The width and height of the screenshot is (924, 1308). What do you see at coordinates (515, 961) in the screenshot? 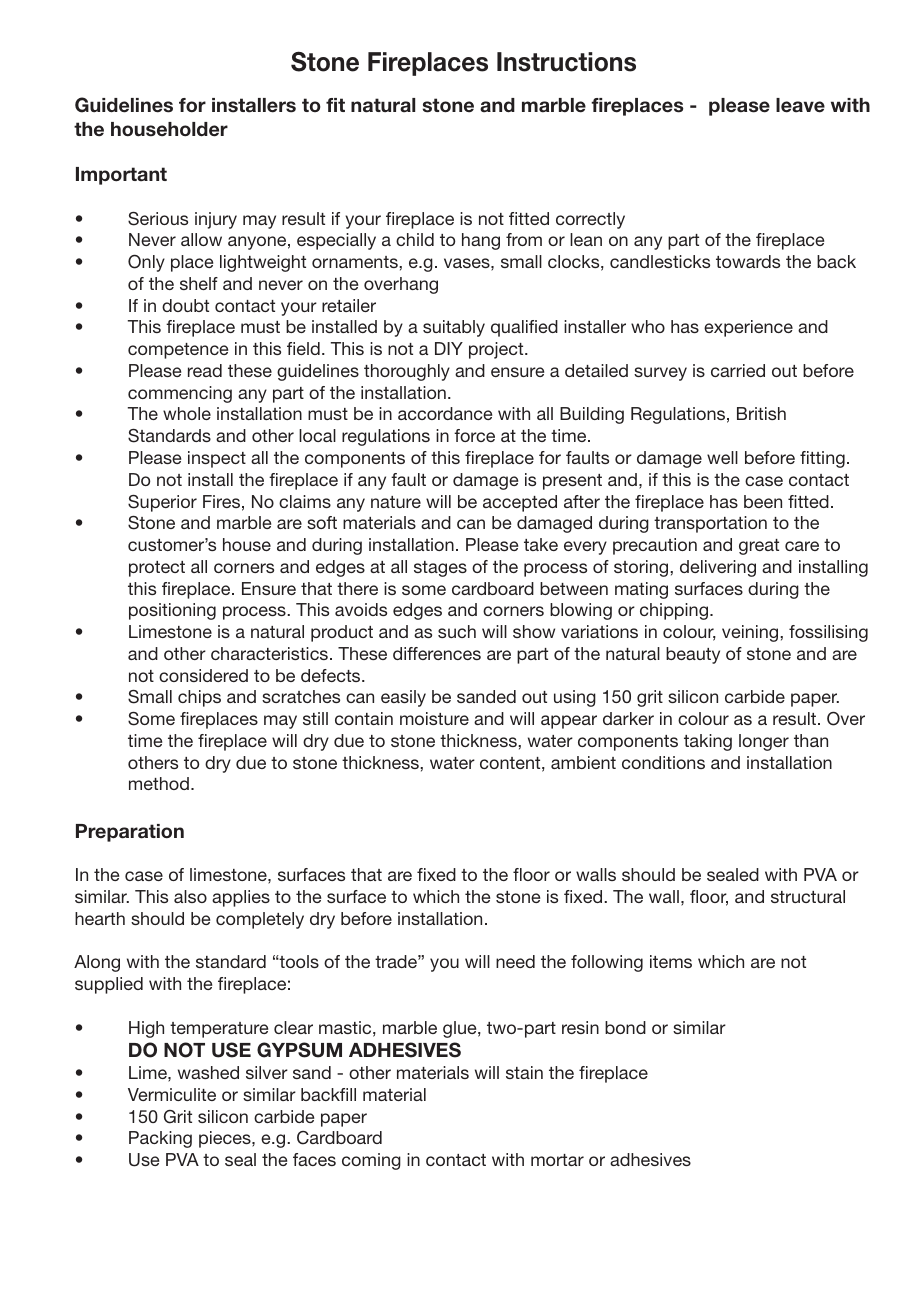
I see `need` at bounding box center [515, 961].
